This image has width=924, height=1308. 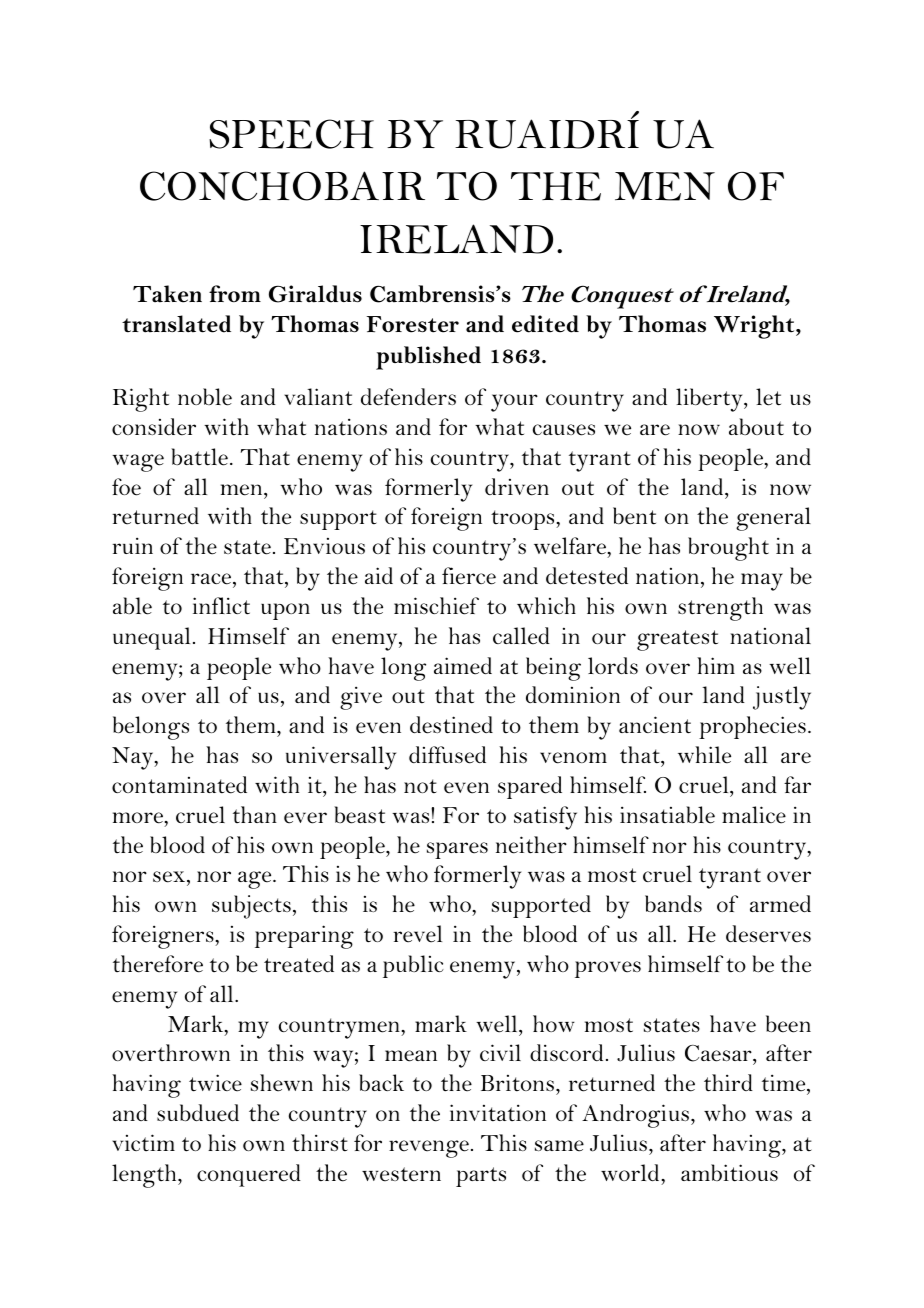 I want to click on unequal, so click(x=151, y=638).
